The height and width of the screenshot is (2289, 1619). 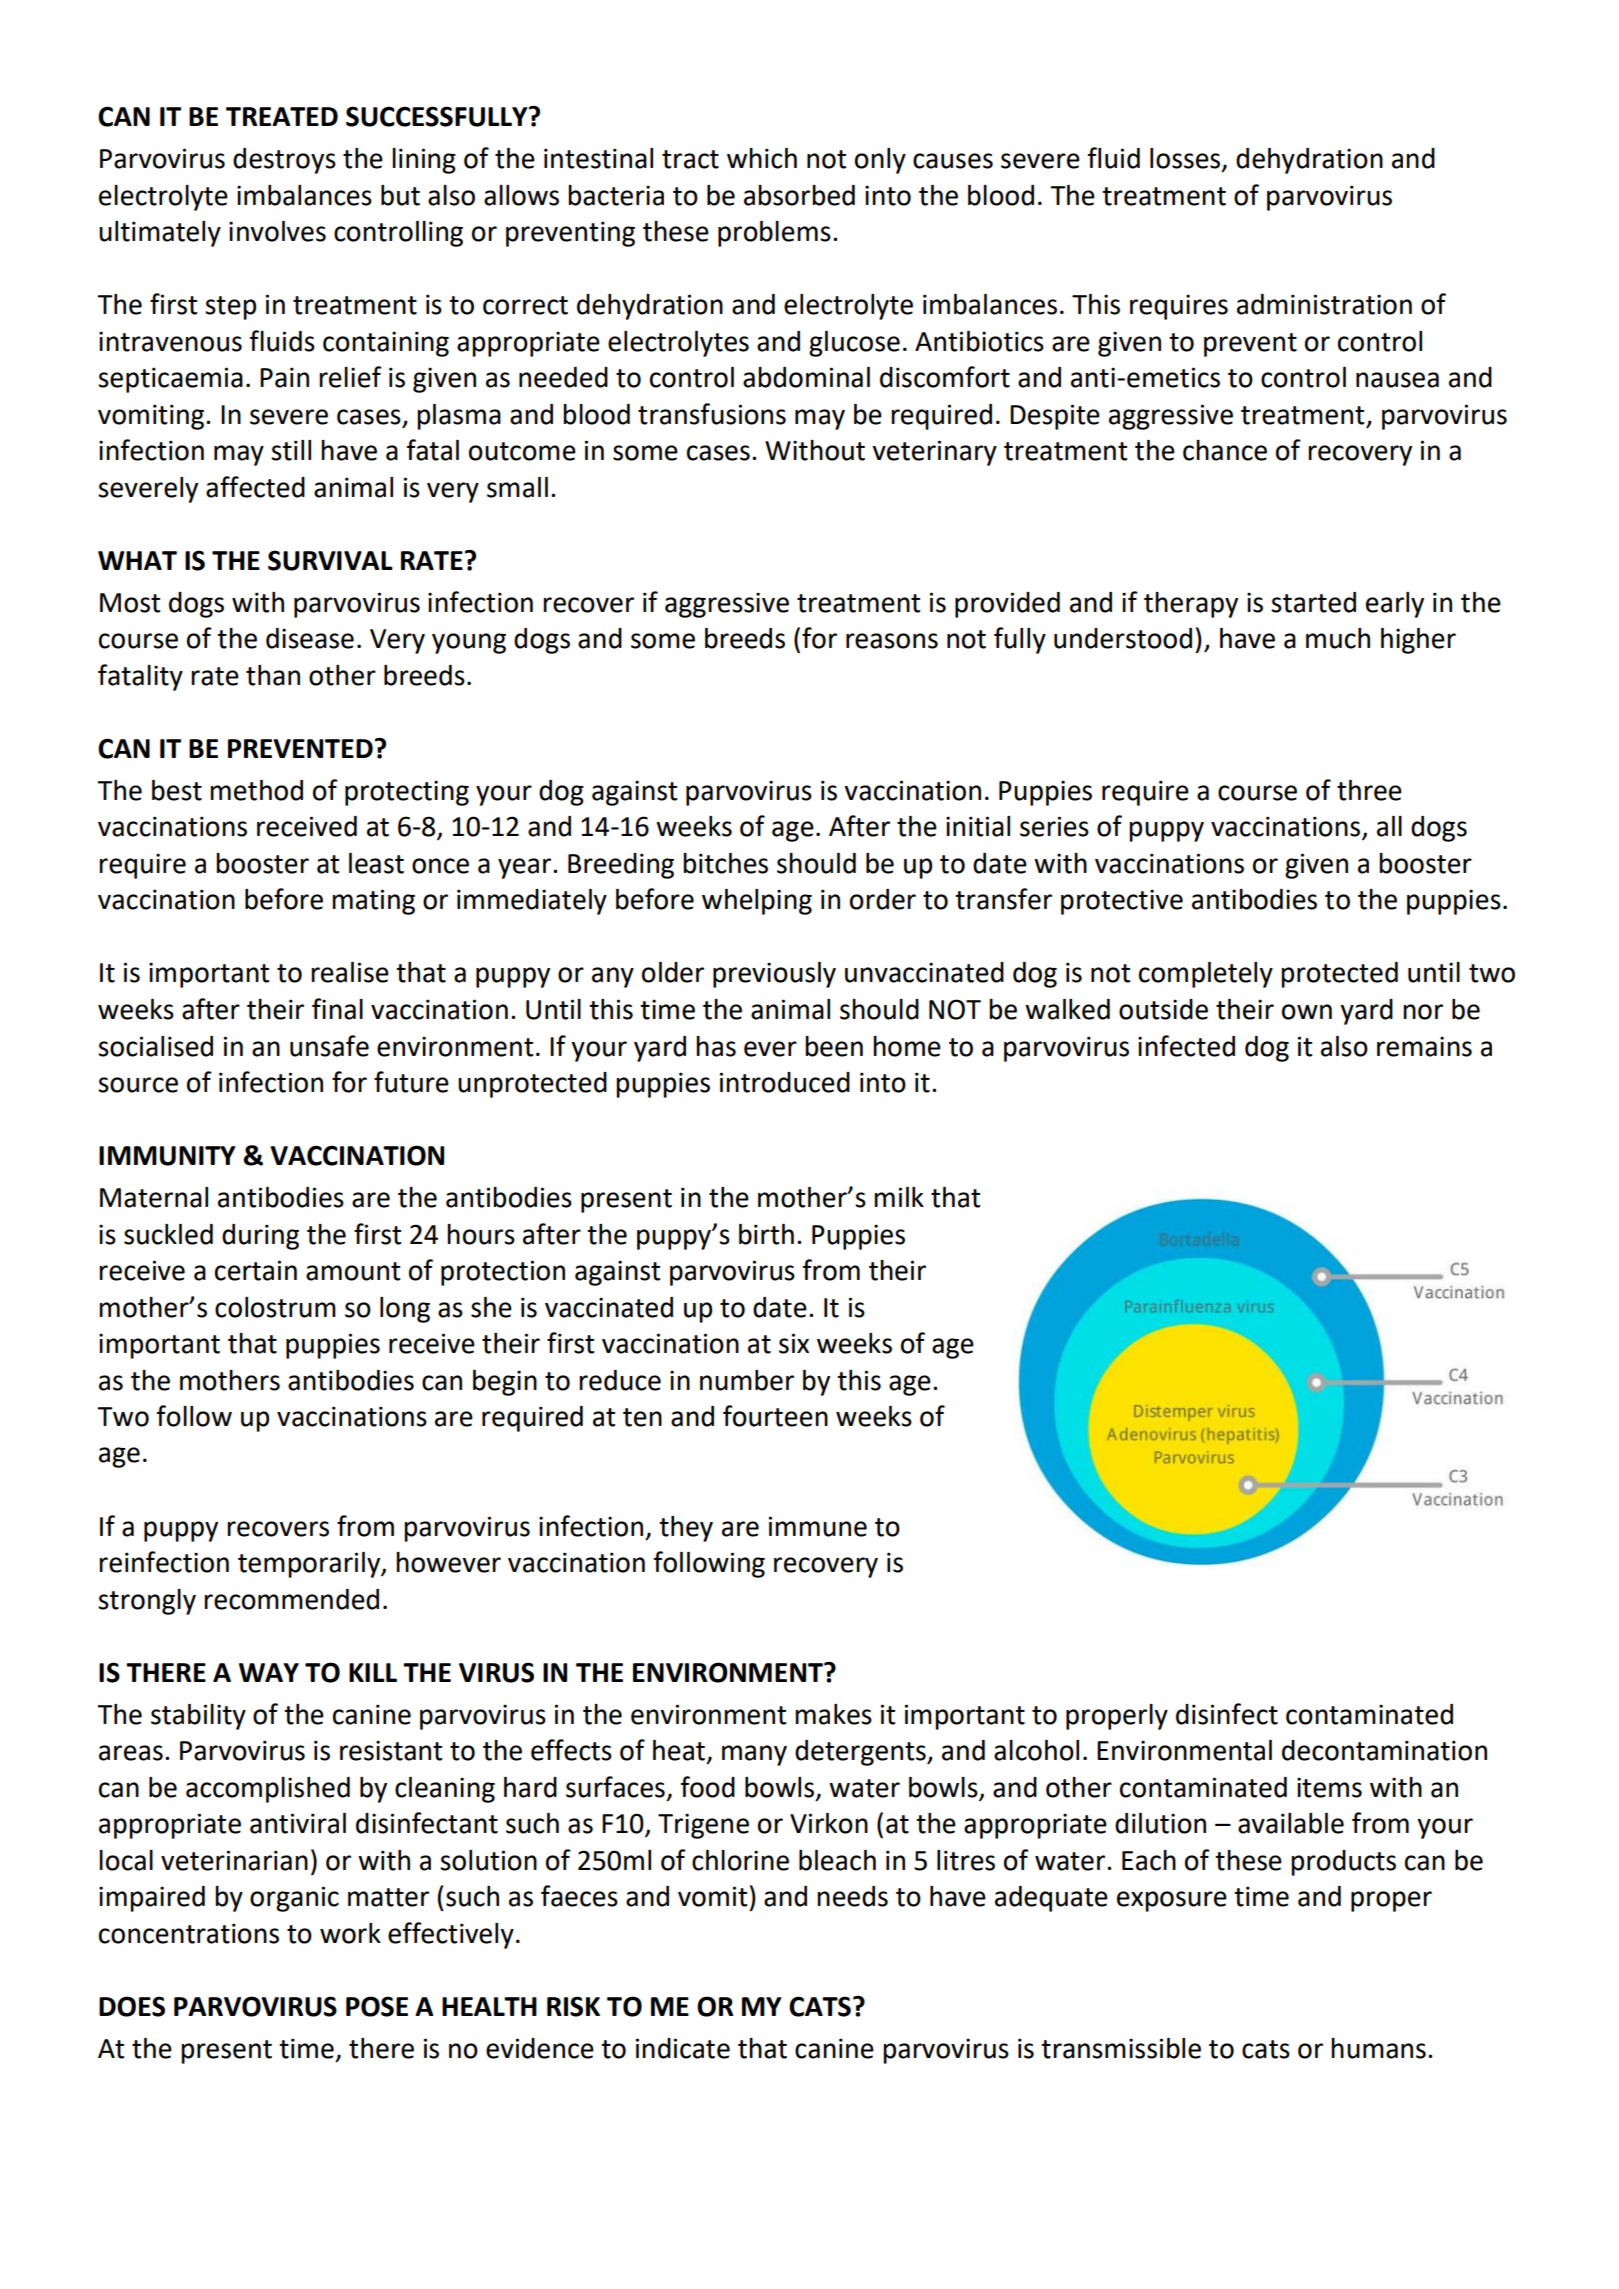 What do you see at coordinates (377, 2006) in the screenshot?
I see `POSE` at bounding box center [377, 2006].
